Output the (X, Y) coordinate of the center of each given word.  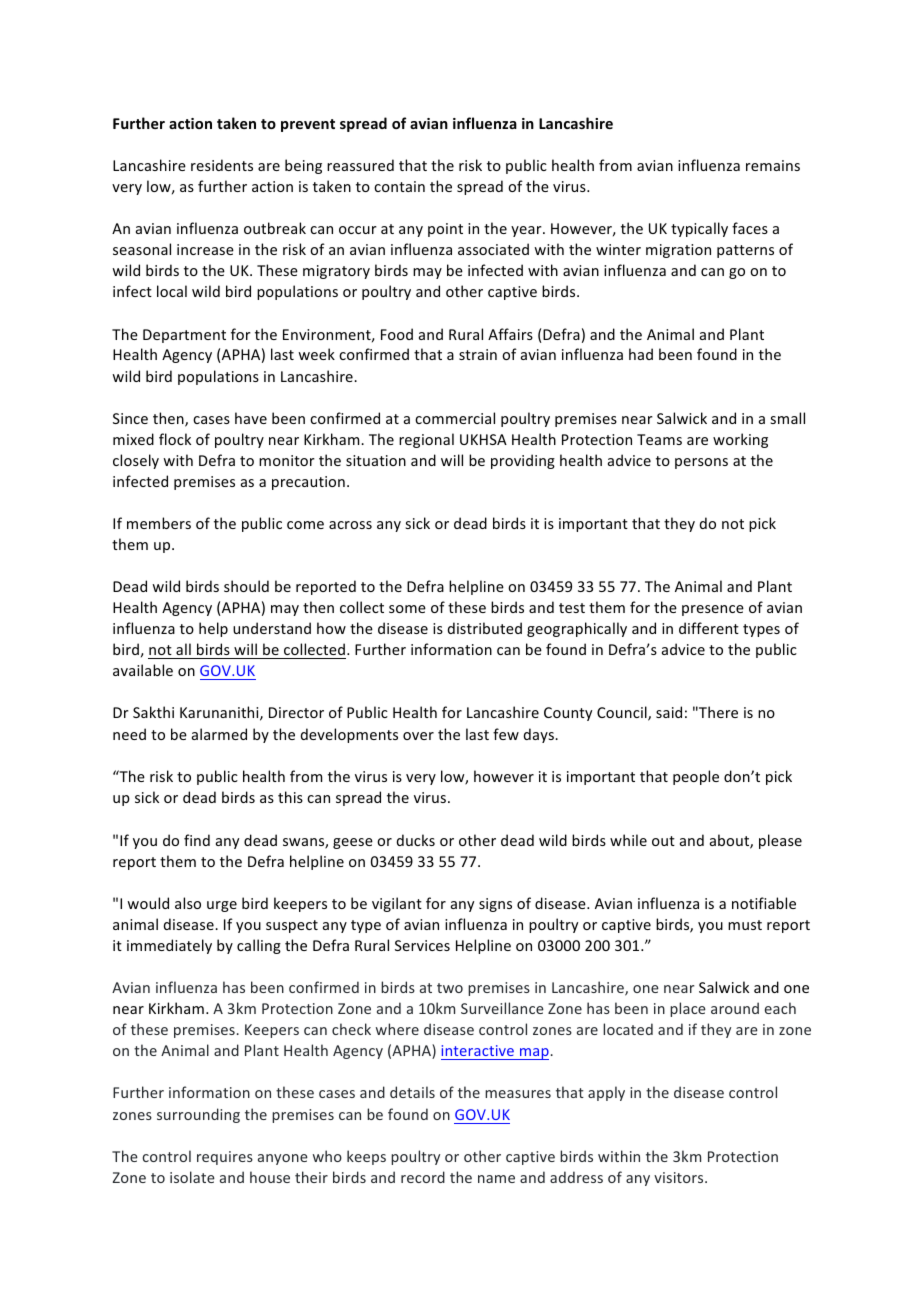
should (246, 586)
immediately (169, 946)
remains (773, 165)
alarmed (219, 734)
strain (478, 354)
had (641, 354)
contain (399, 186)
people (696, 777)
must (745, 925)
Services (422, 945)
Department (184, 336)
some (407, 609)
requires (225, 1158)
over (418, 736)
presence (713, 610)
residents (222, 165)
